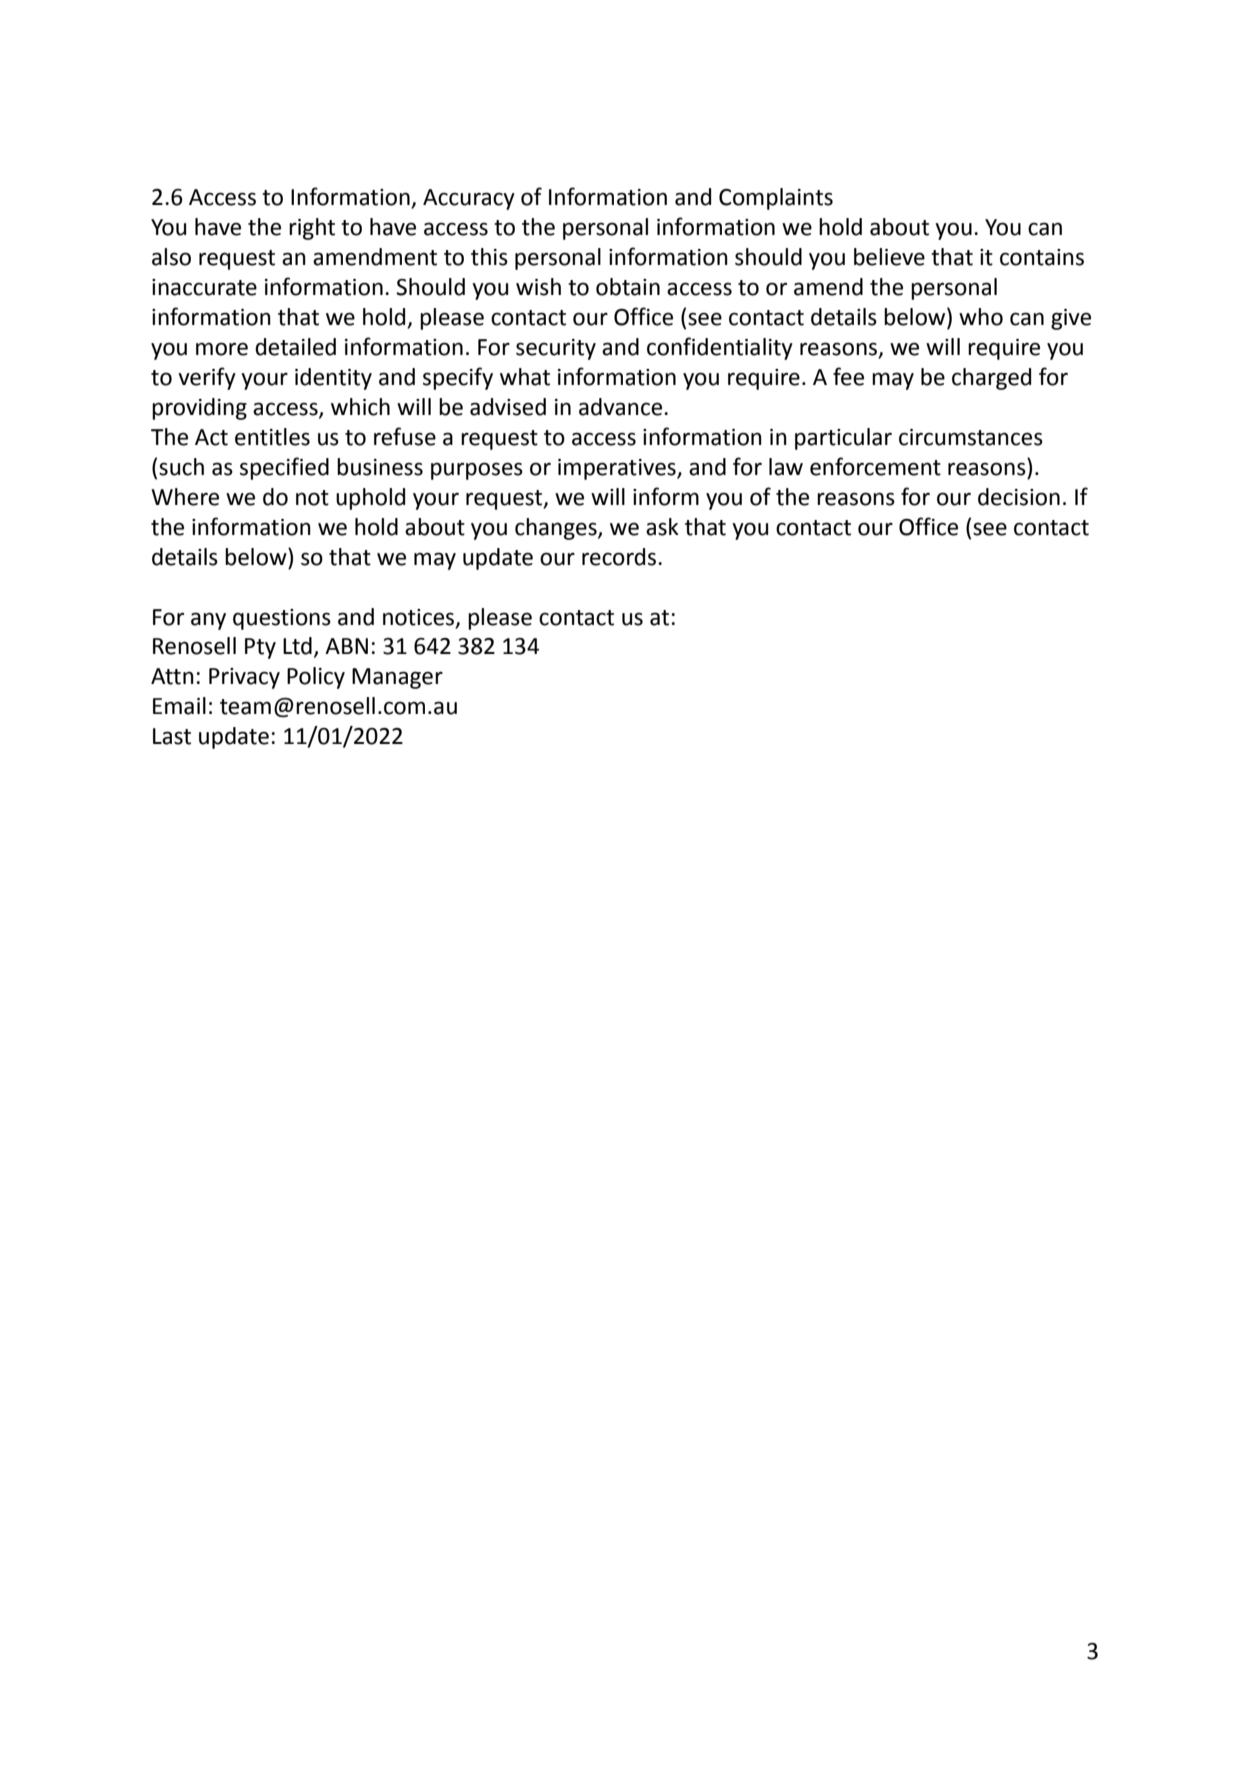  I want to click on security, so click(556, 349).
